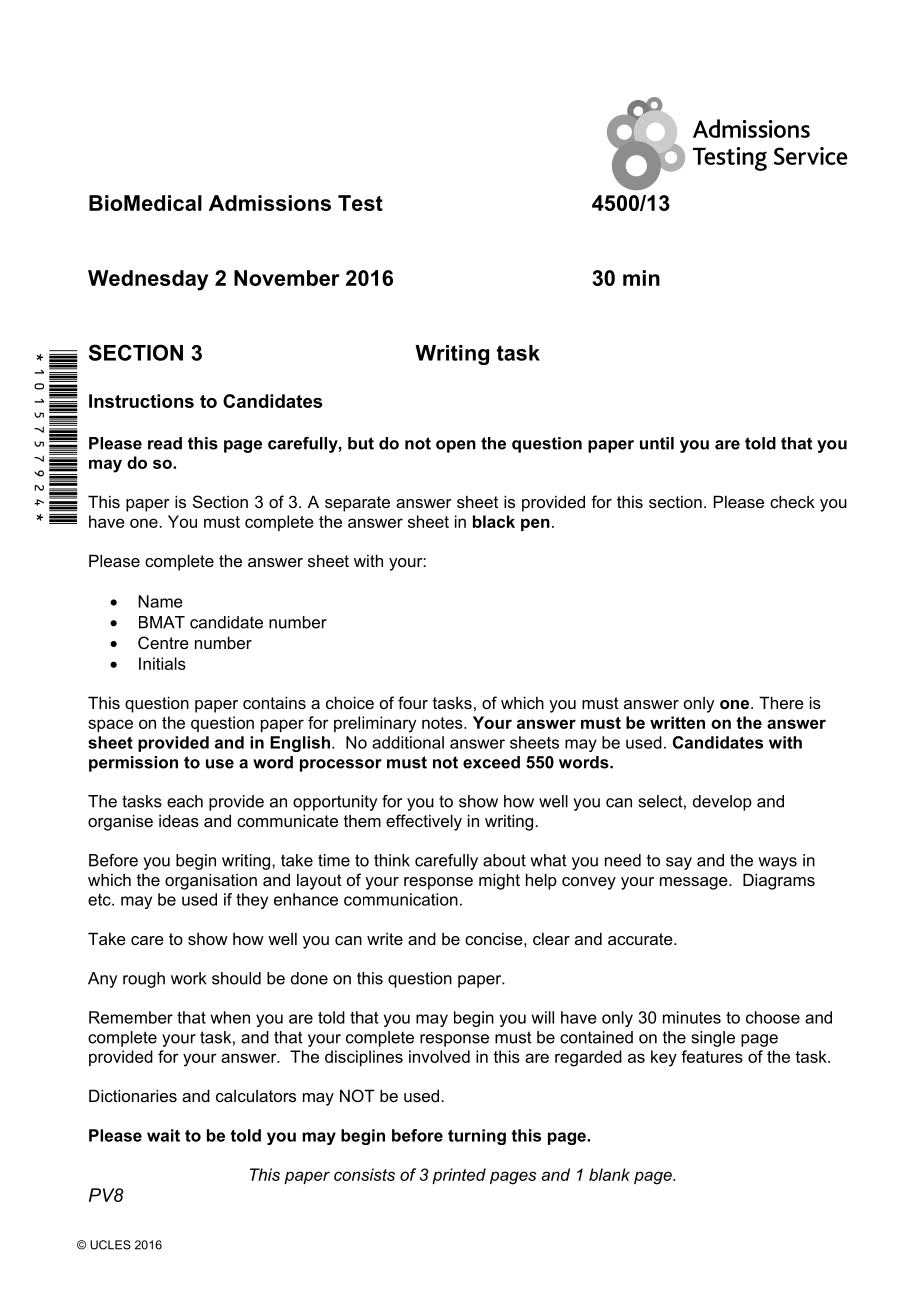  What do you see at coordinates (360, 203) in the image?
I see `Test` at bounding box center [360, 203].
